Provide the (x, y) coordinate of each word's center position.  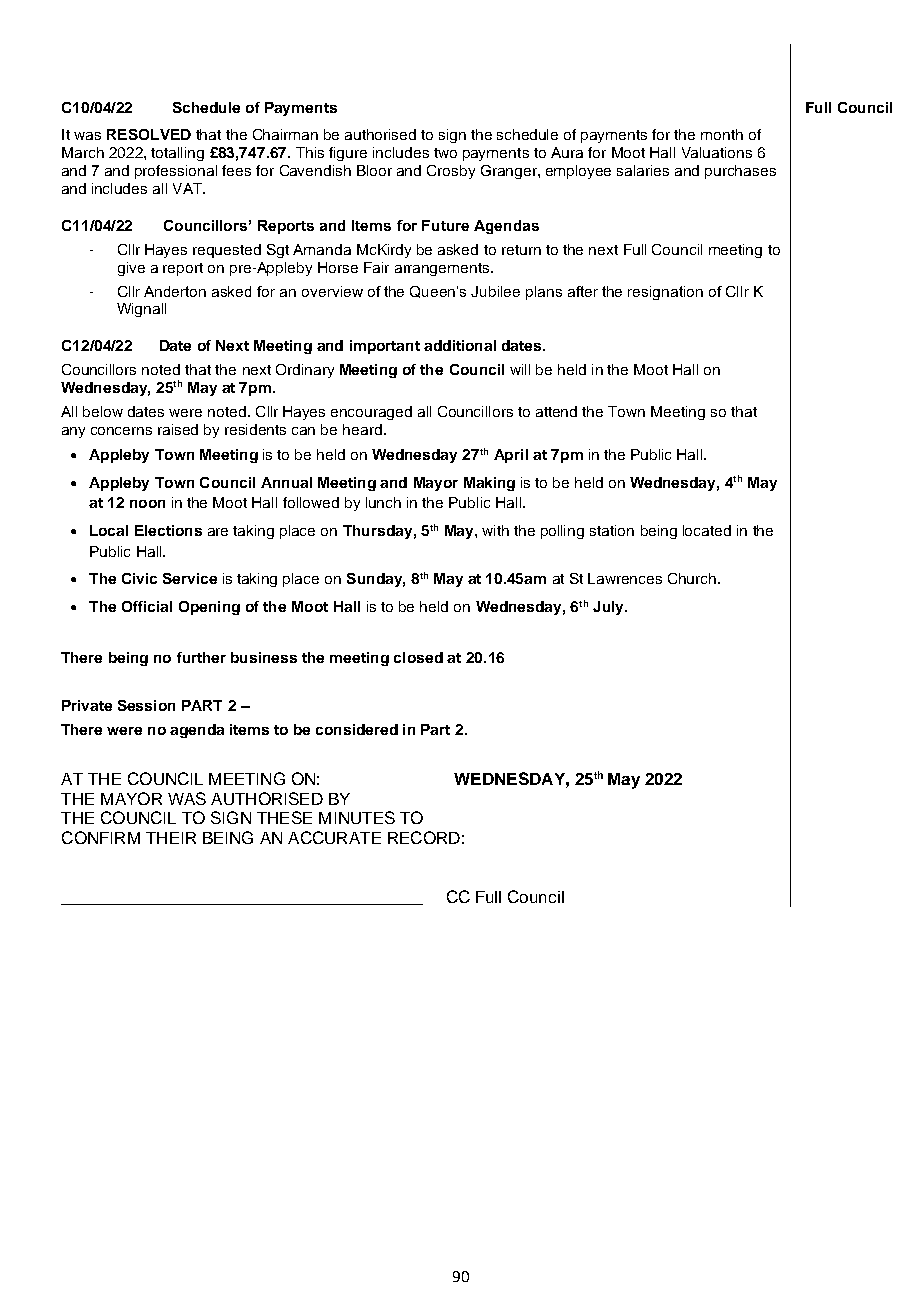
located (707, 530)
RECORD (424, 837)
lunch (383, 502)
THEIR (171, 838)
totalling (177, 154)
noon (147, 504)
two (445, 153)
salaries (643, 170)
